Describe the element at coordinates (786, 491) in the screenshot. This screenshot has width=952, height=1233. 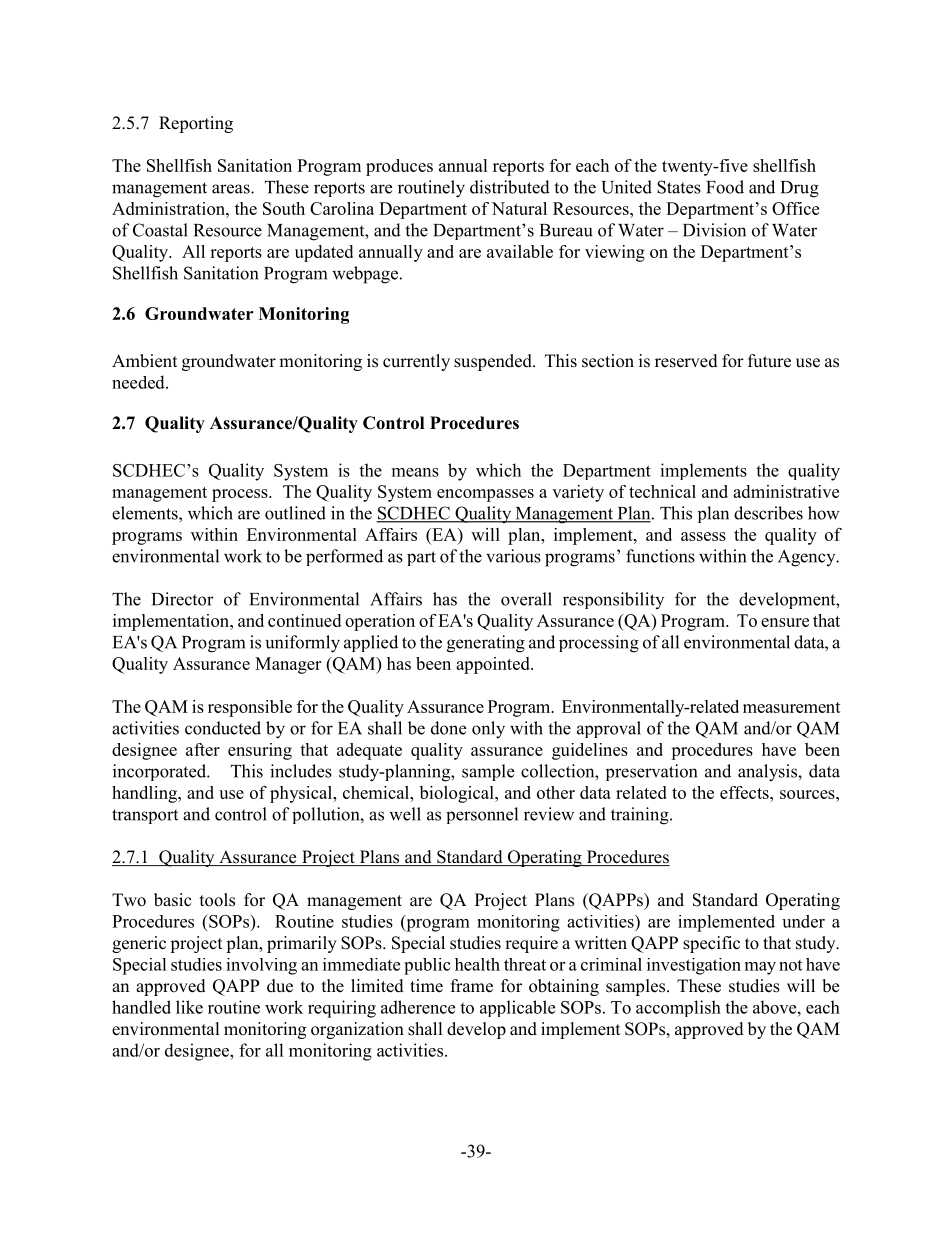
I see `administrative` at that location.
